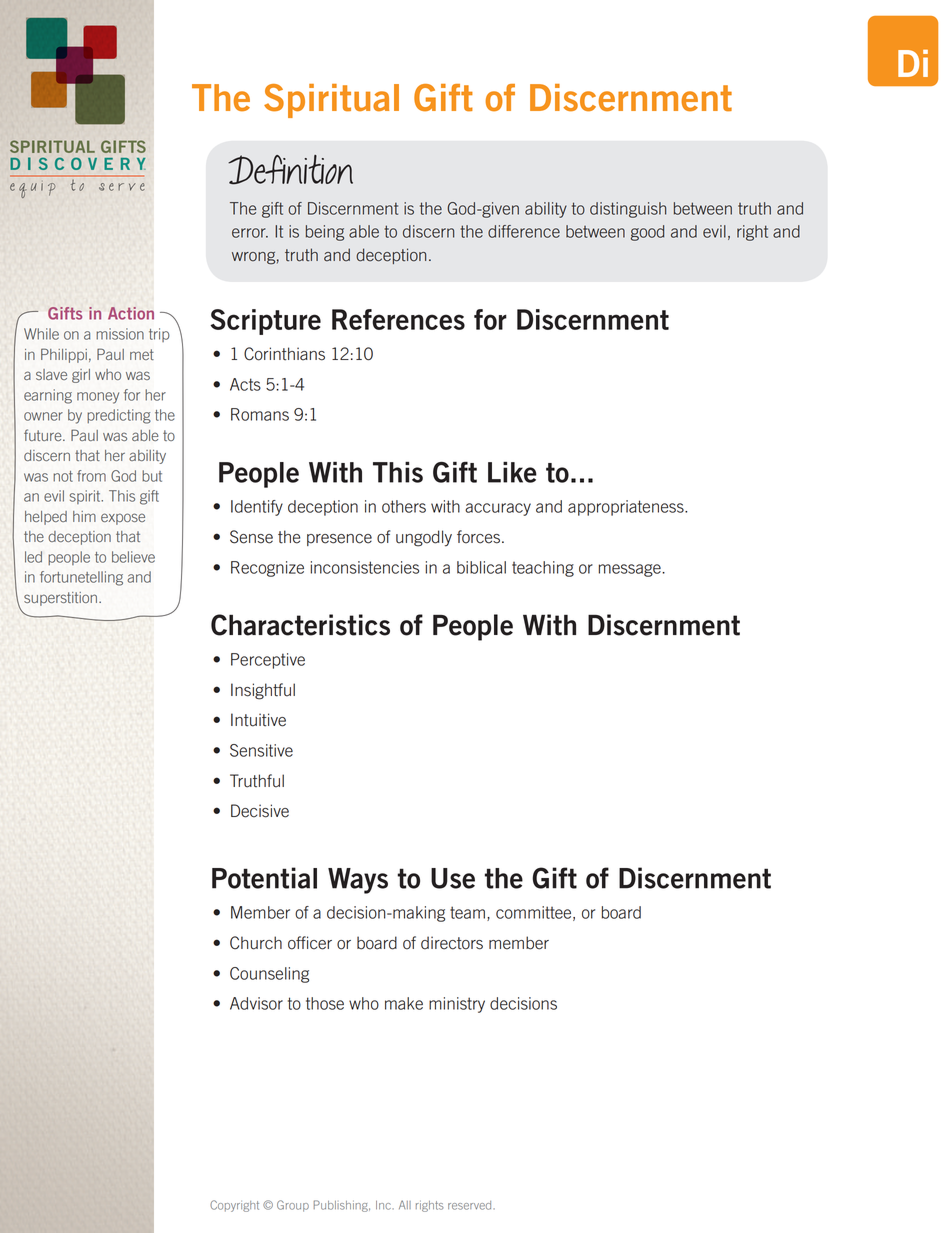 The height and width of the document is (1233, 952). Describe the element at coordinates (339, 540) in the document. I see `presence` at that location.
